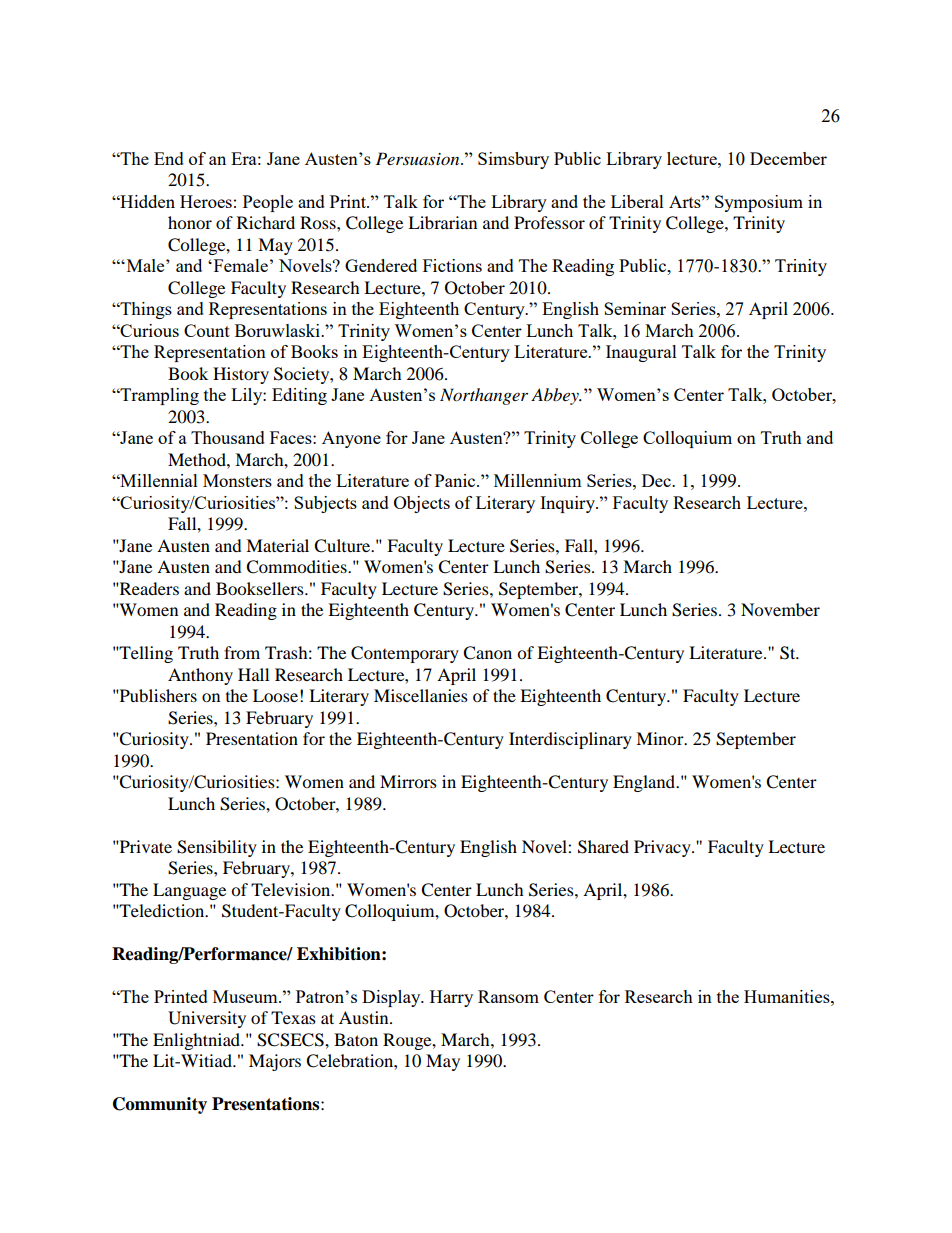 The height and width of the screenshot is (1233, 952). What do you see at coordinates (206, 201) in the screenshot?
I see `Heroes` at bounding box center [206, 201].
